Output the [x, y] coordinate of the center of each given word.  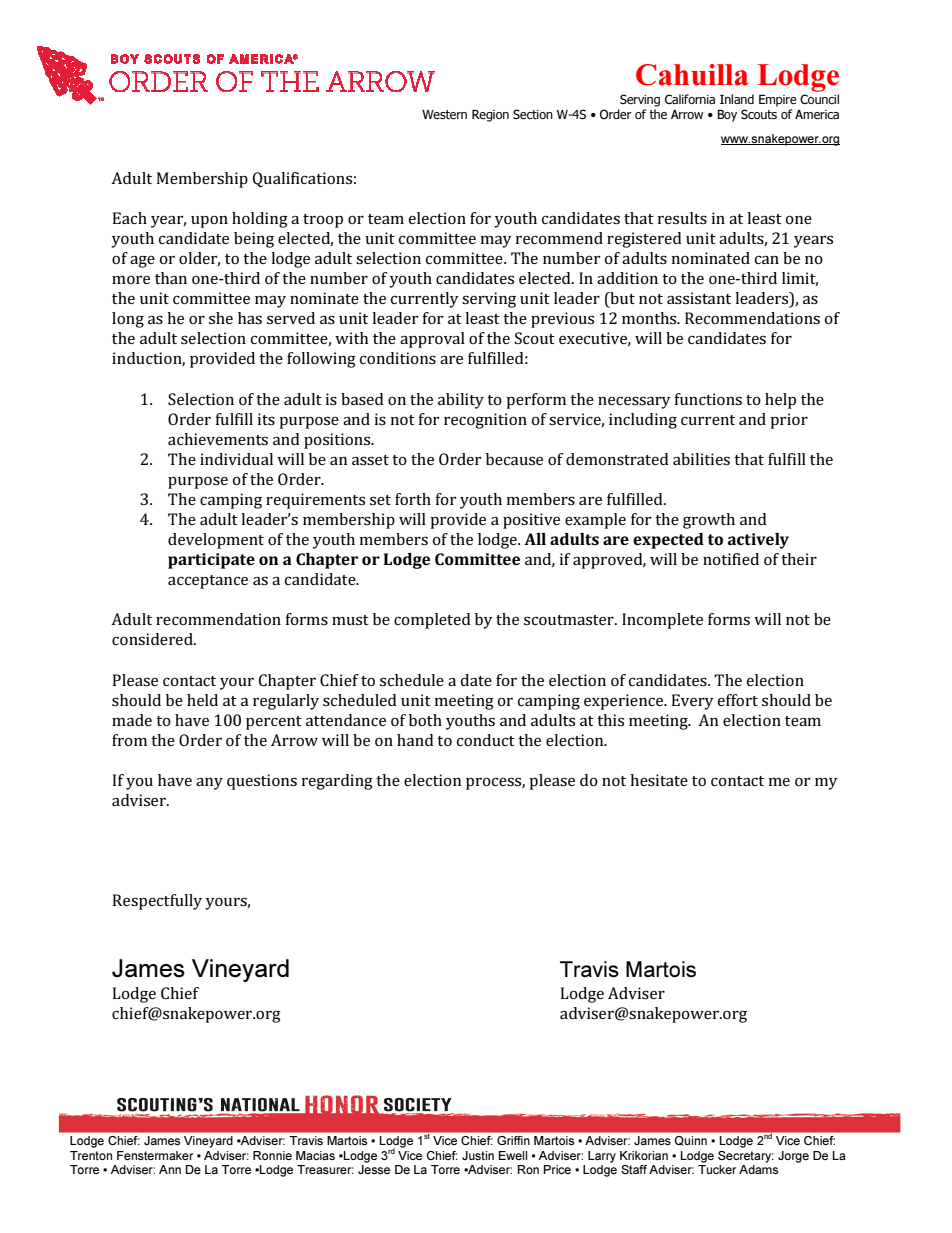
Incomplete [662, 621]
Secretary [746, 1157]
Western [444, 114]
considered [153, 639]
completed [432, 621]
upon [209, 221]
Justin [478, 1155]
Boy [727, 116]
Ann [170, 1169]
